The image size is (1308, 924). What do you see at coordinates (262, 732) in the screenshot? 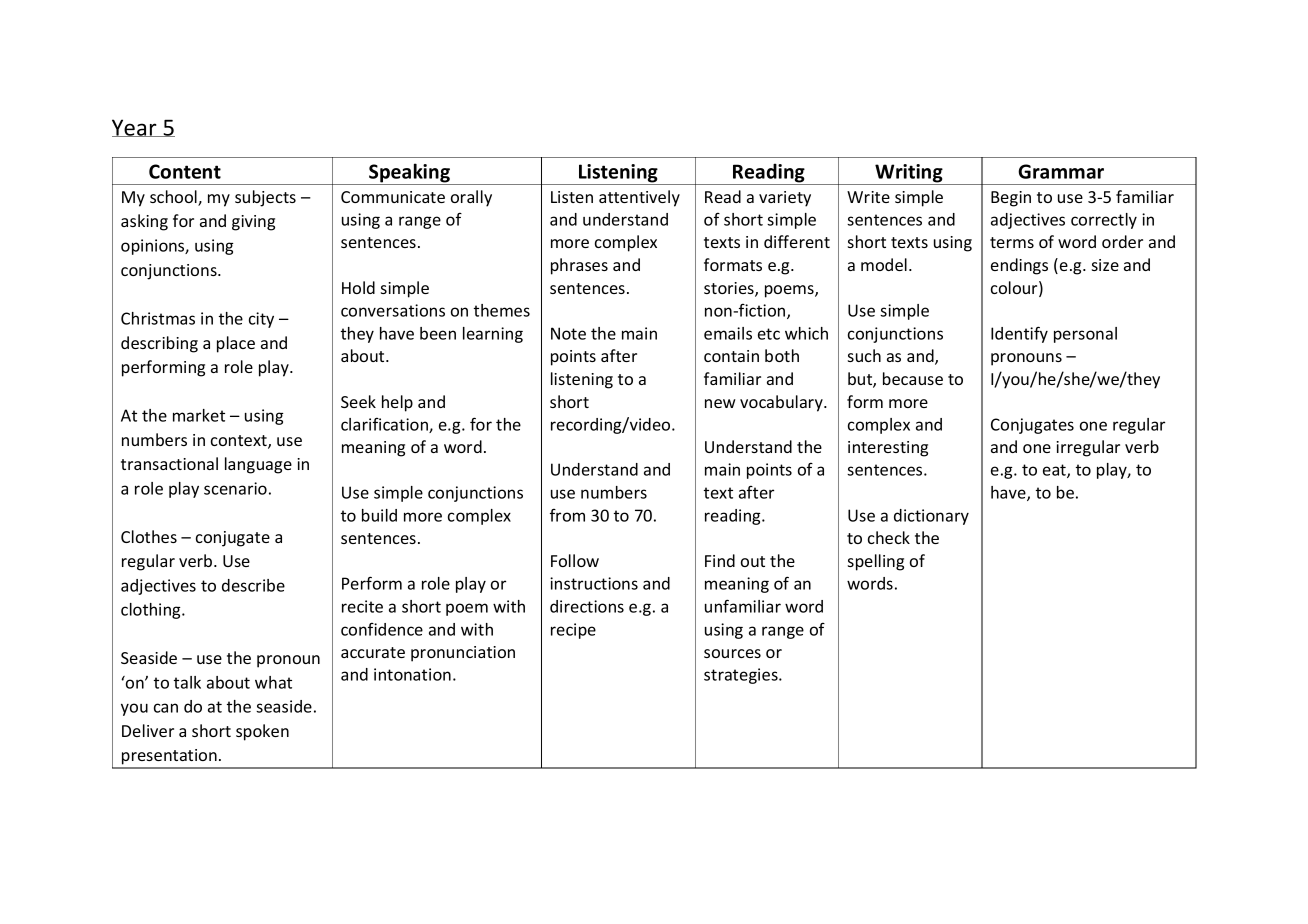
I see `spoken` at bounding box center [262, 732].
